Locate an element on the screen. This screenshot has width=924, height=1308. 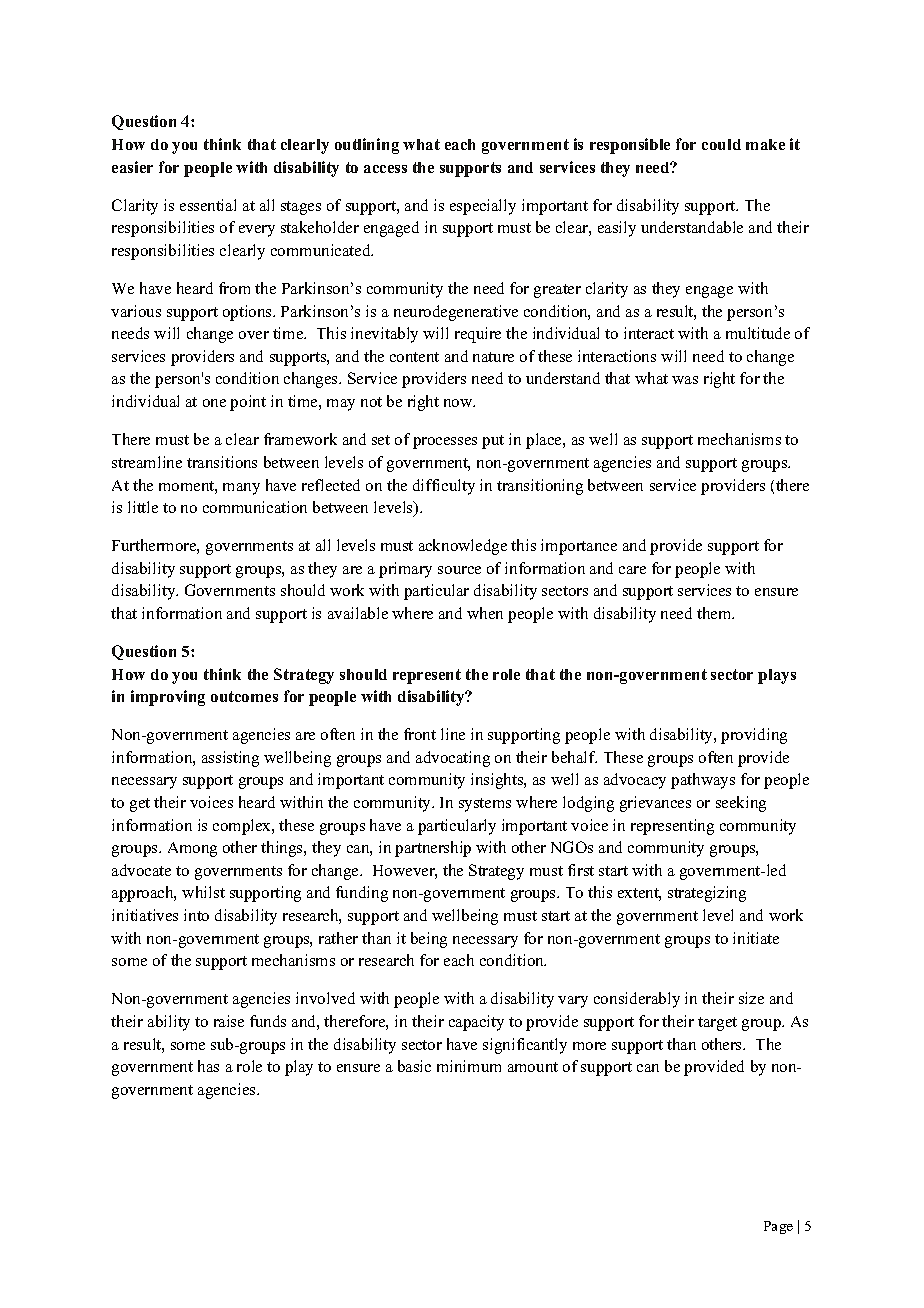
especially is located at coordinates (483, 207).
